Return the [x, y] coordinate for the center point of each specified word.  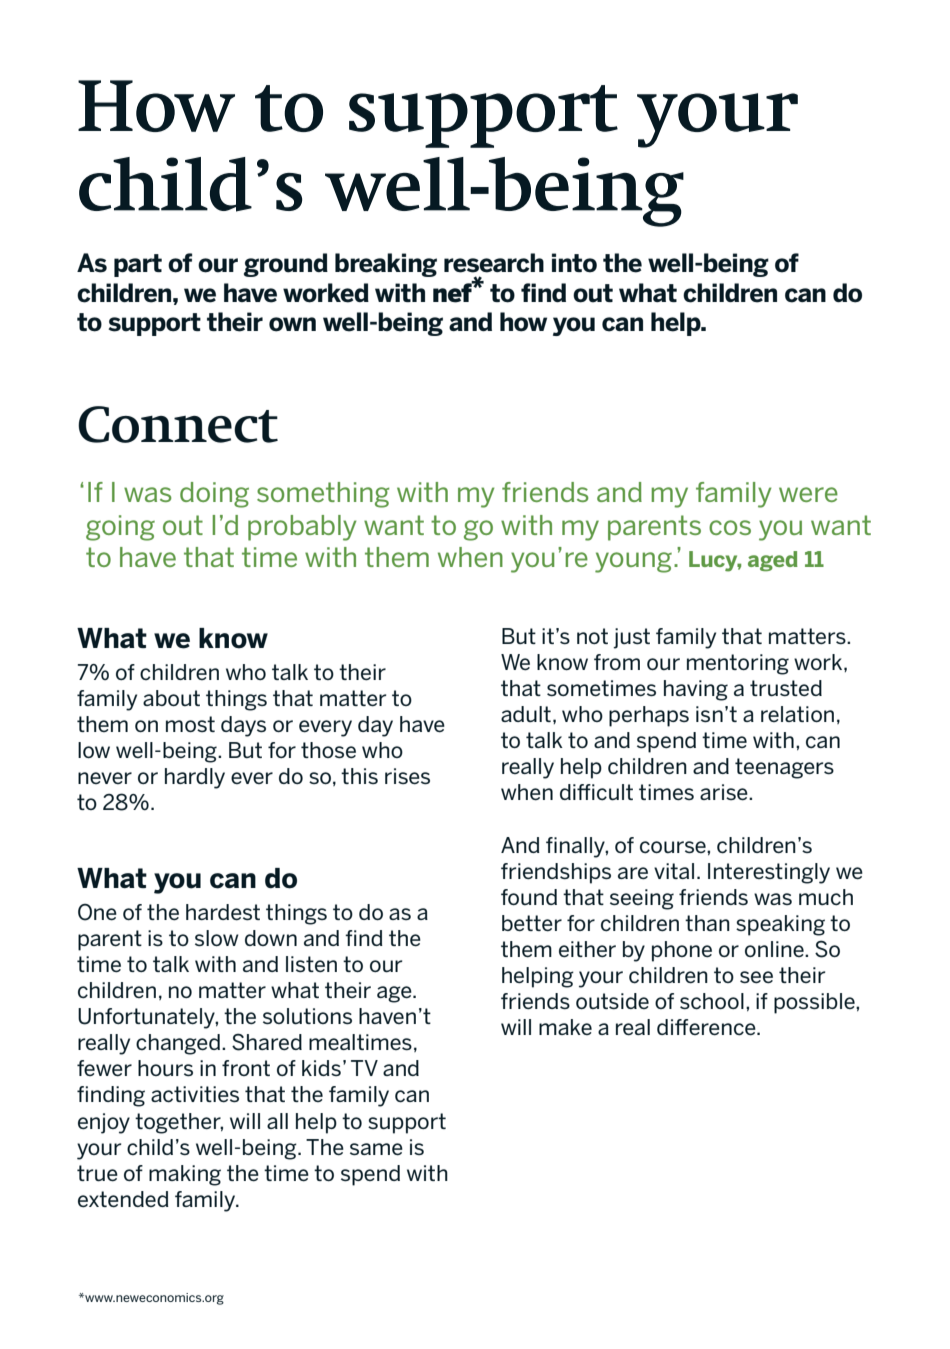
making [185, 1175]
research [494, 263]
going [120, 528]
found [529, 897]
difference [707, 1027]
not [592, 636]
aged [773, 561]
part [138, 265]
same [376, 1149]
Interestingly [769, 873]
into [574, 263]
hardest [223, 912]
